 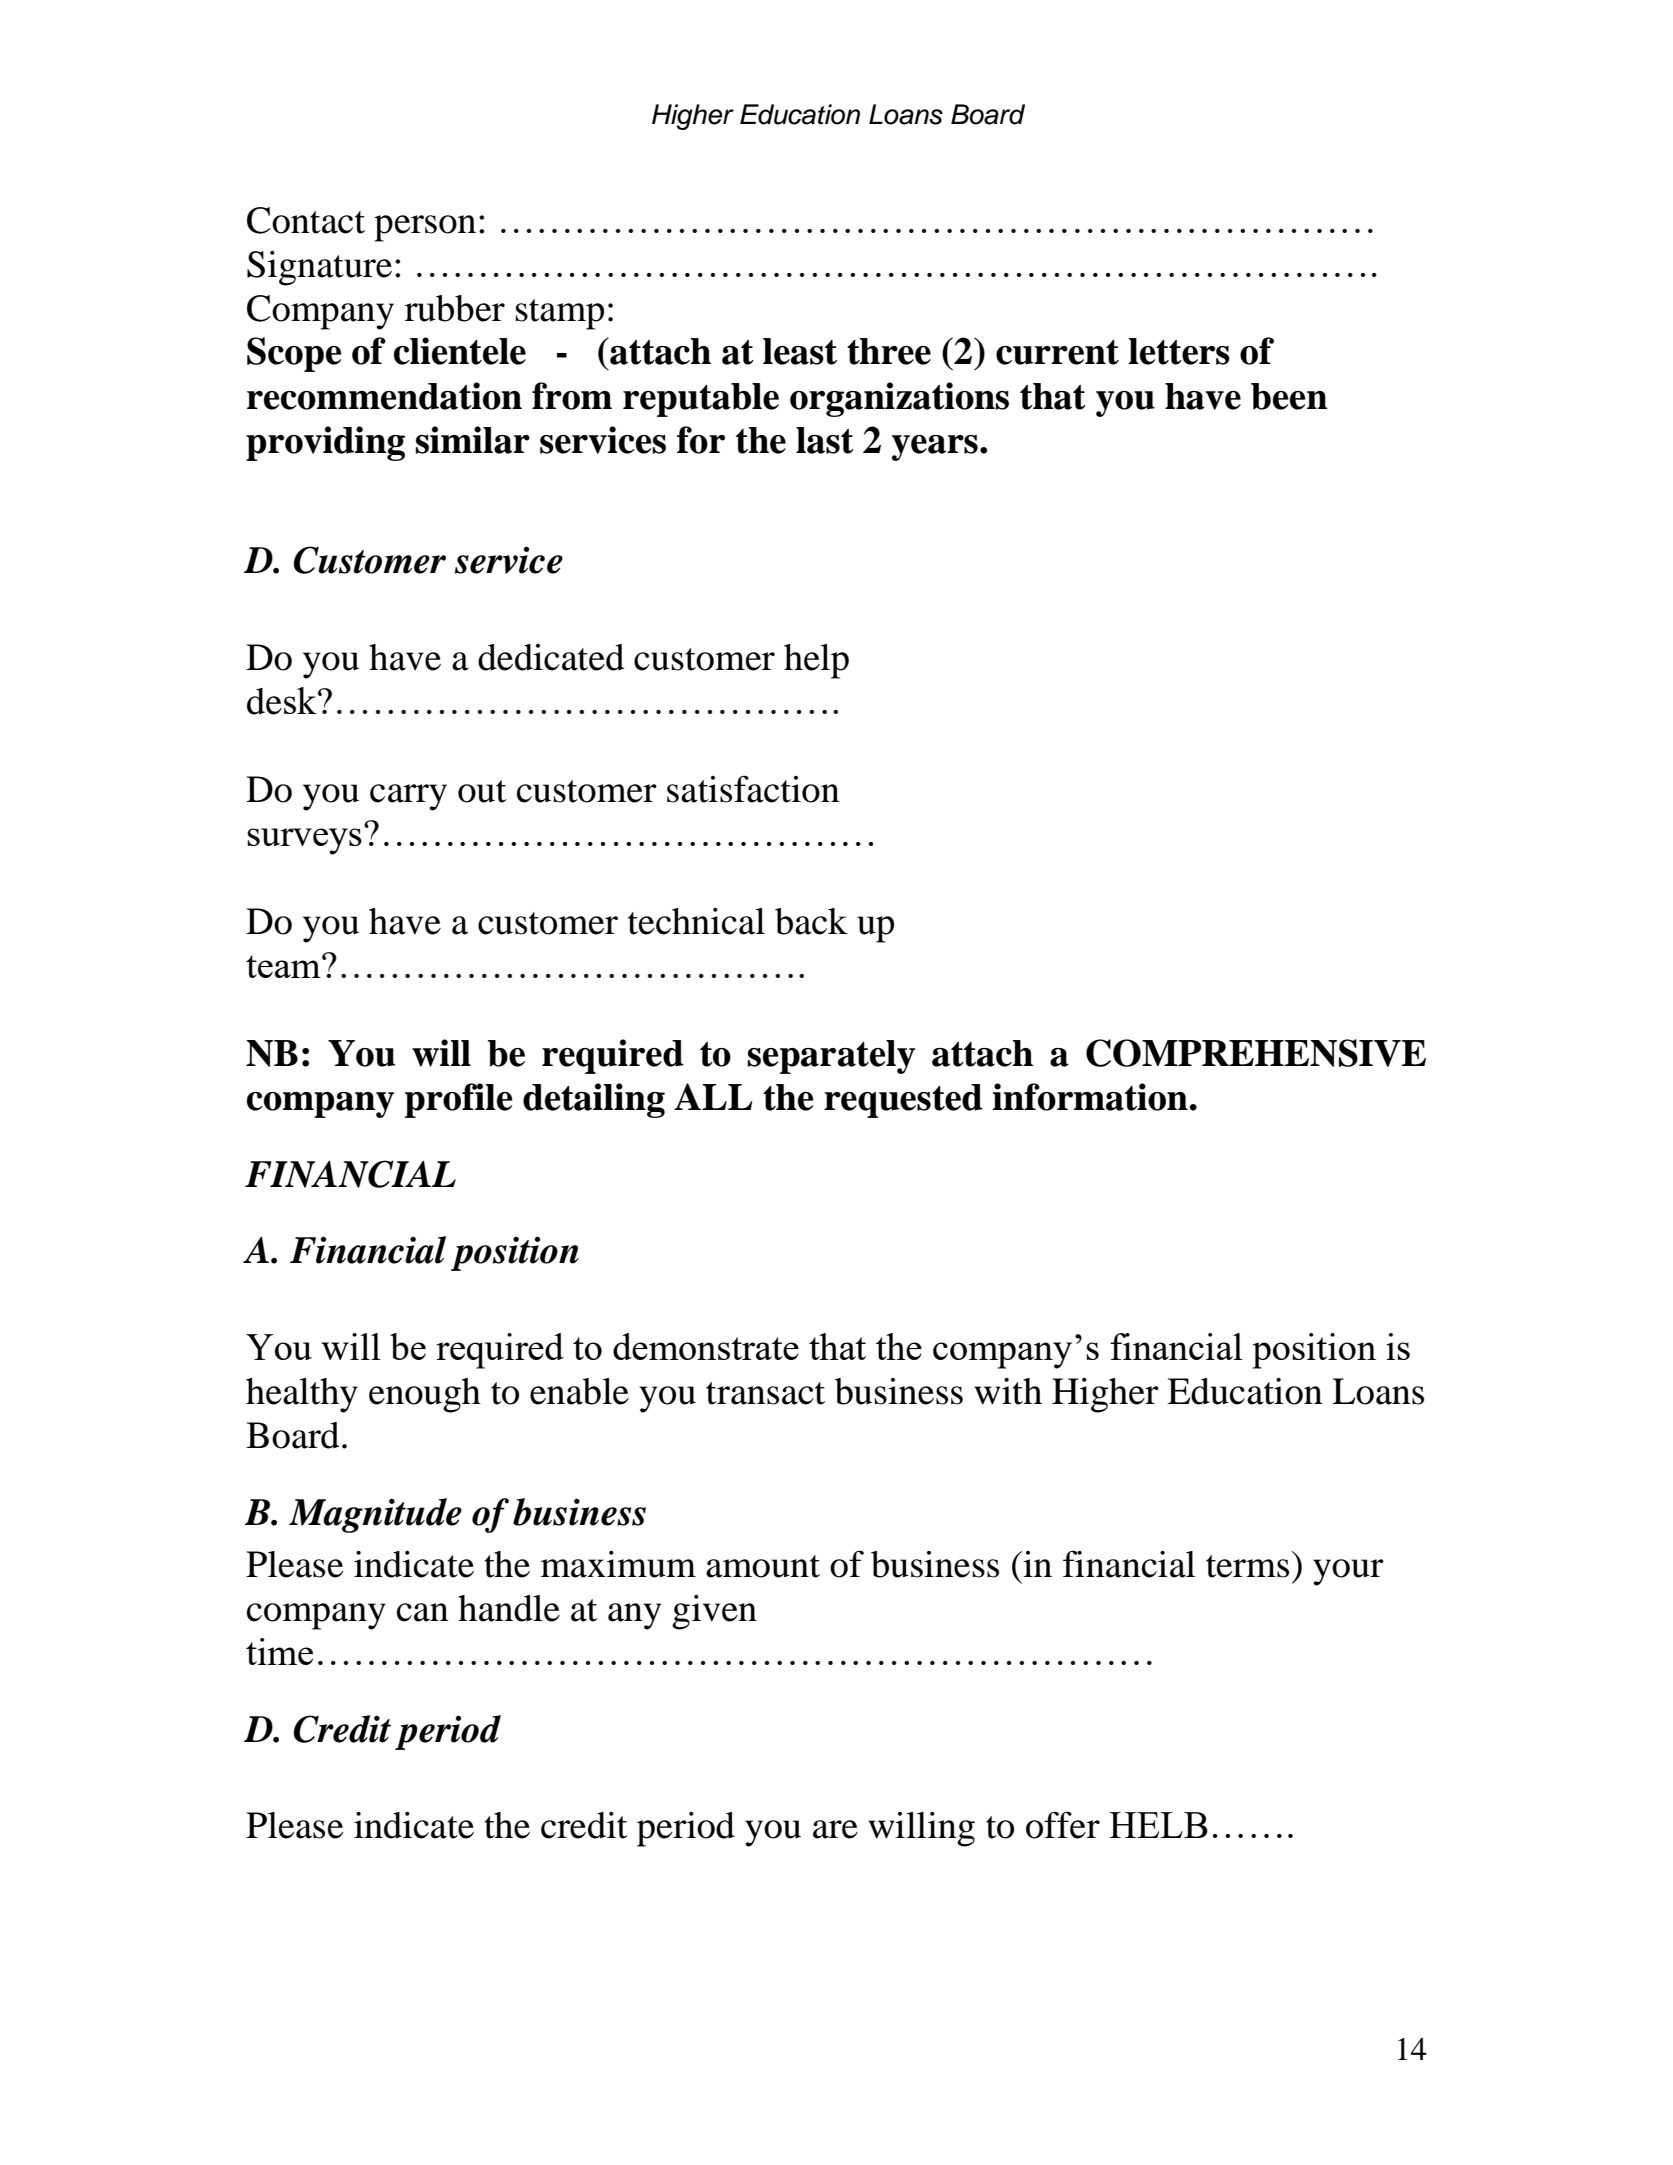 I want to click on offer, so click(x=1063, y=1825).
